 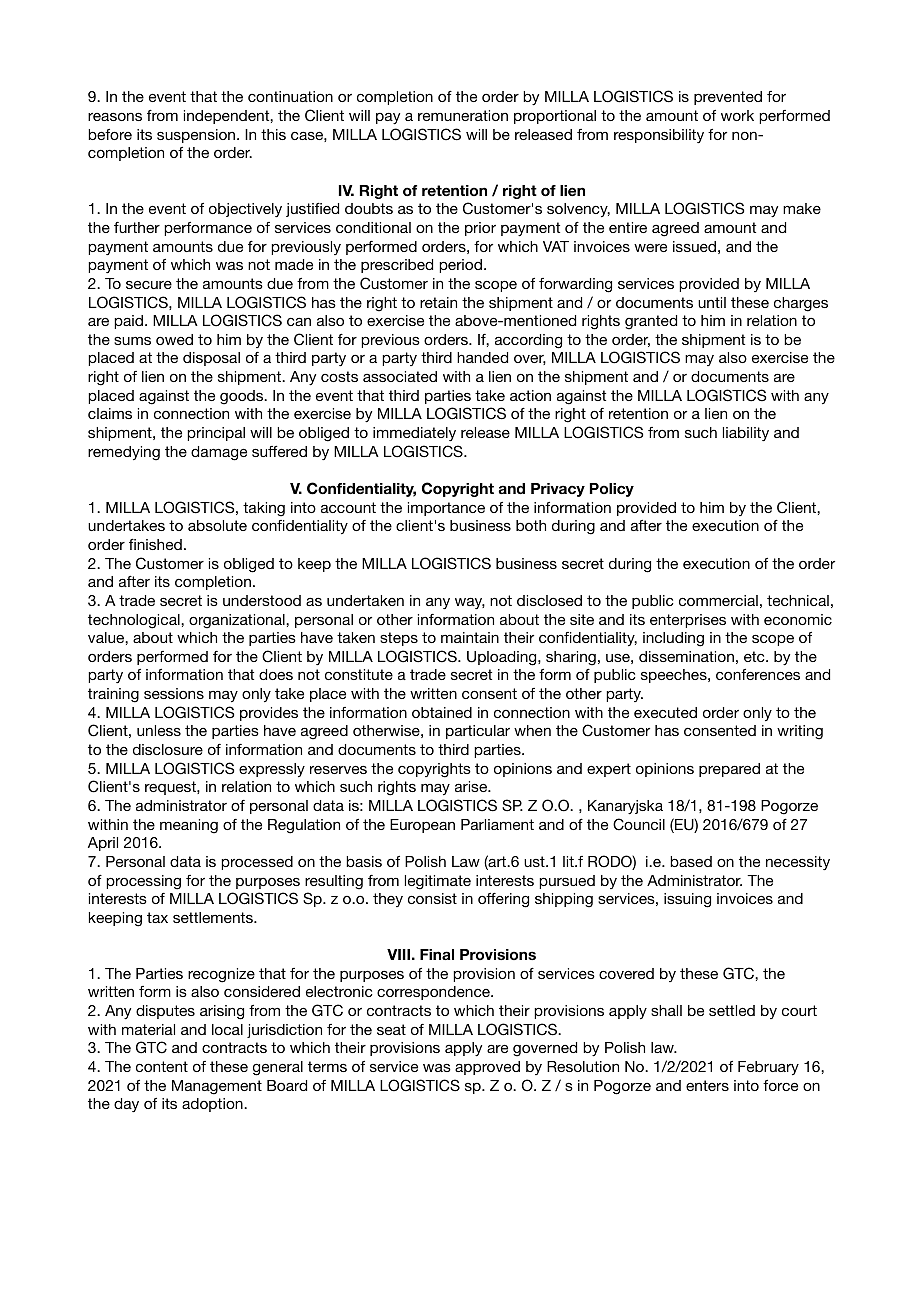 I want to click on work, so click(x=737, y=115).
